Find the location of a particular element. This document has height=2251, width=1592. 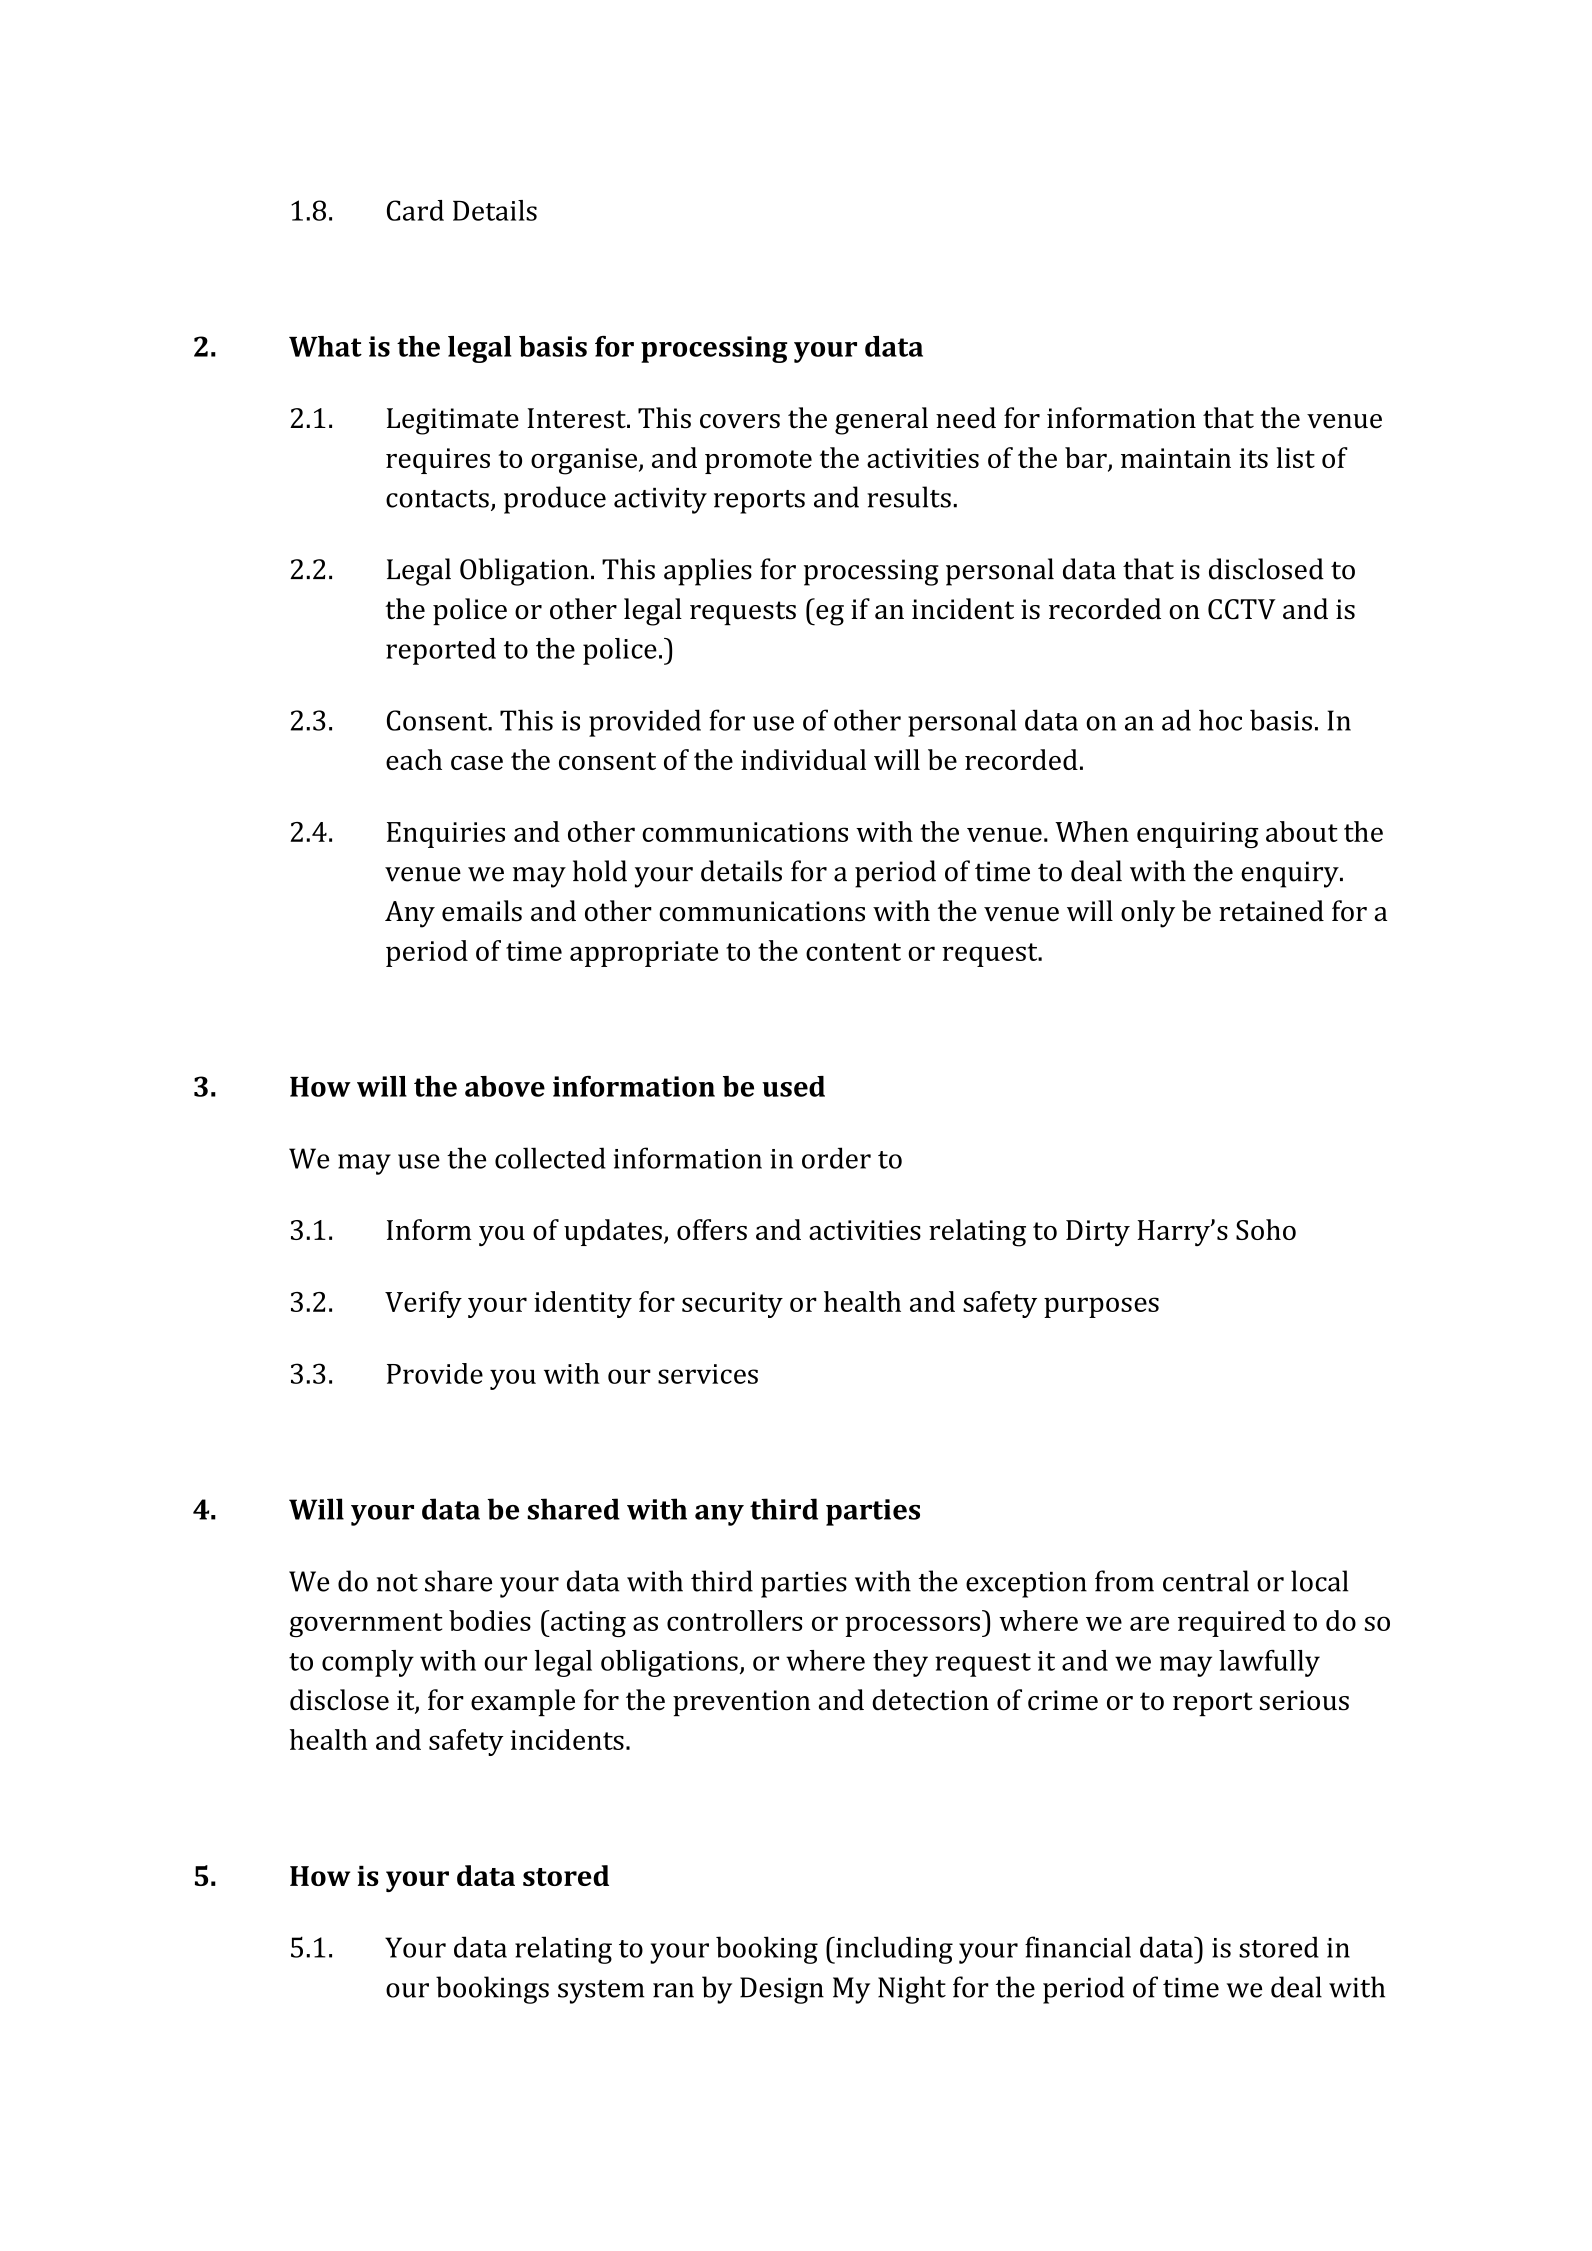

hoc is located at coordinates (1220, 720).
